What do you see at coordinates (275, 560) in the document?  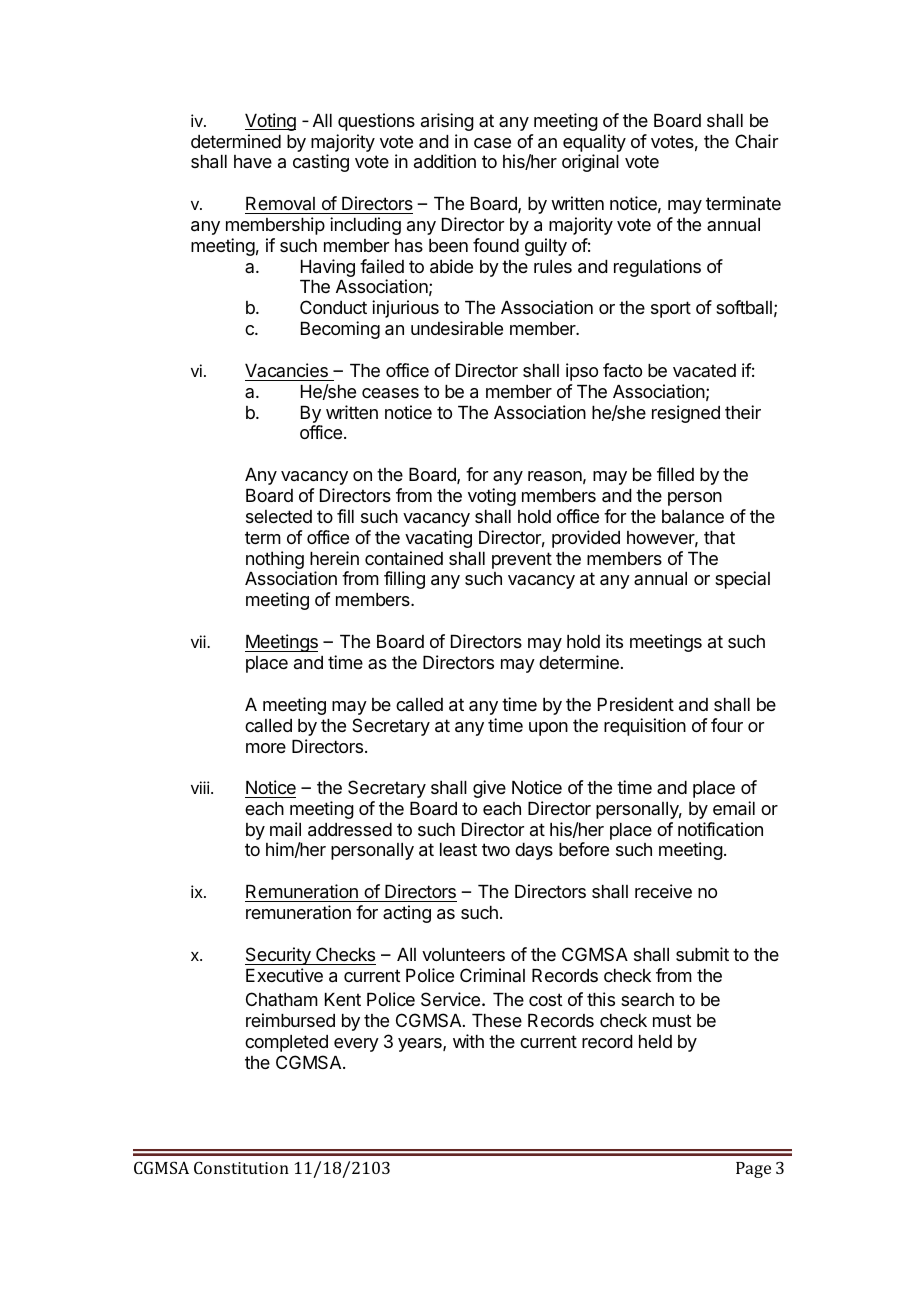 I see `nothing` at bounding box center [275, 560].
